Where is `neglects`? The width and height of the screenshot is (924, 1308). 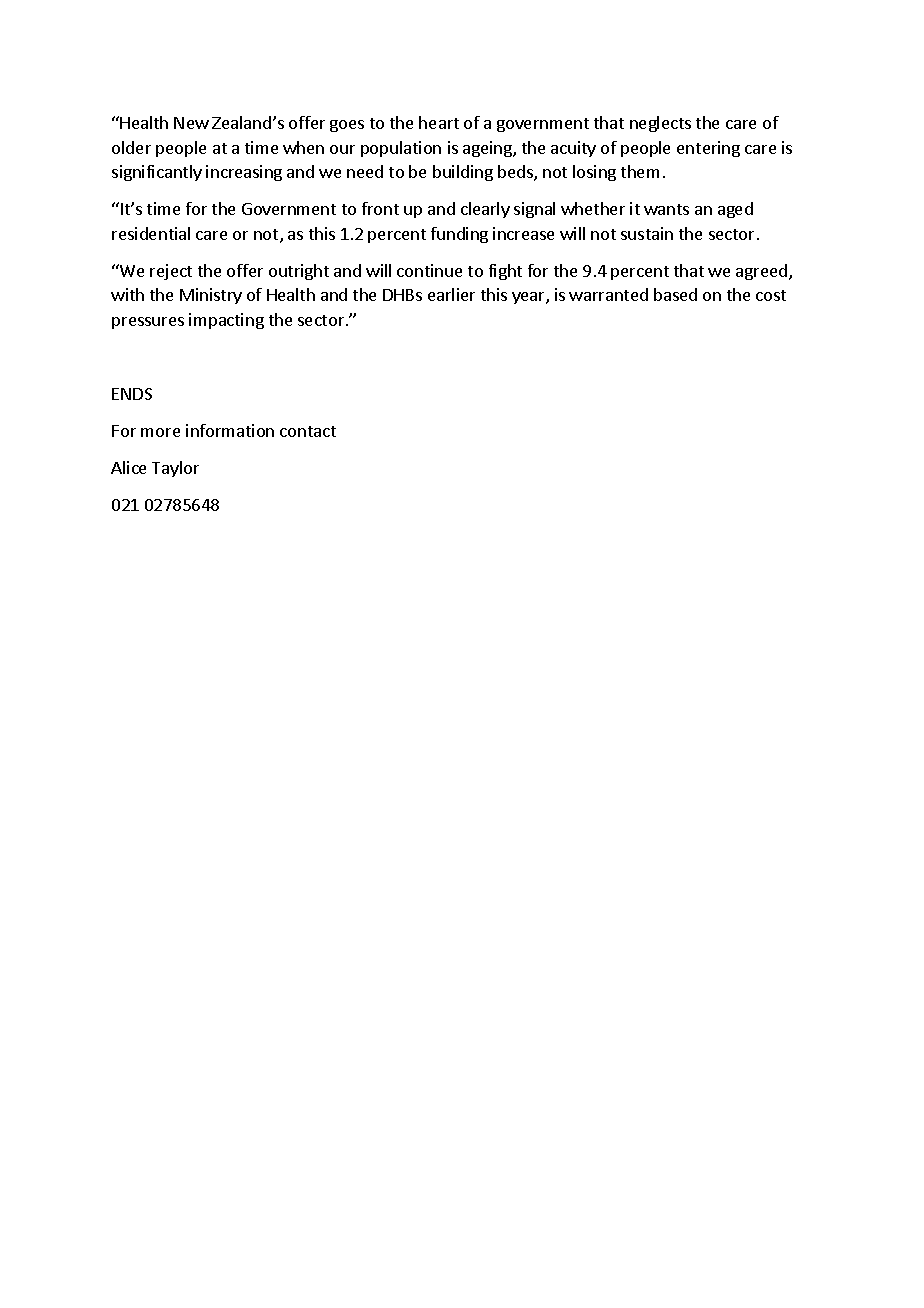
neglects is located at coordinates (660, 124).
